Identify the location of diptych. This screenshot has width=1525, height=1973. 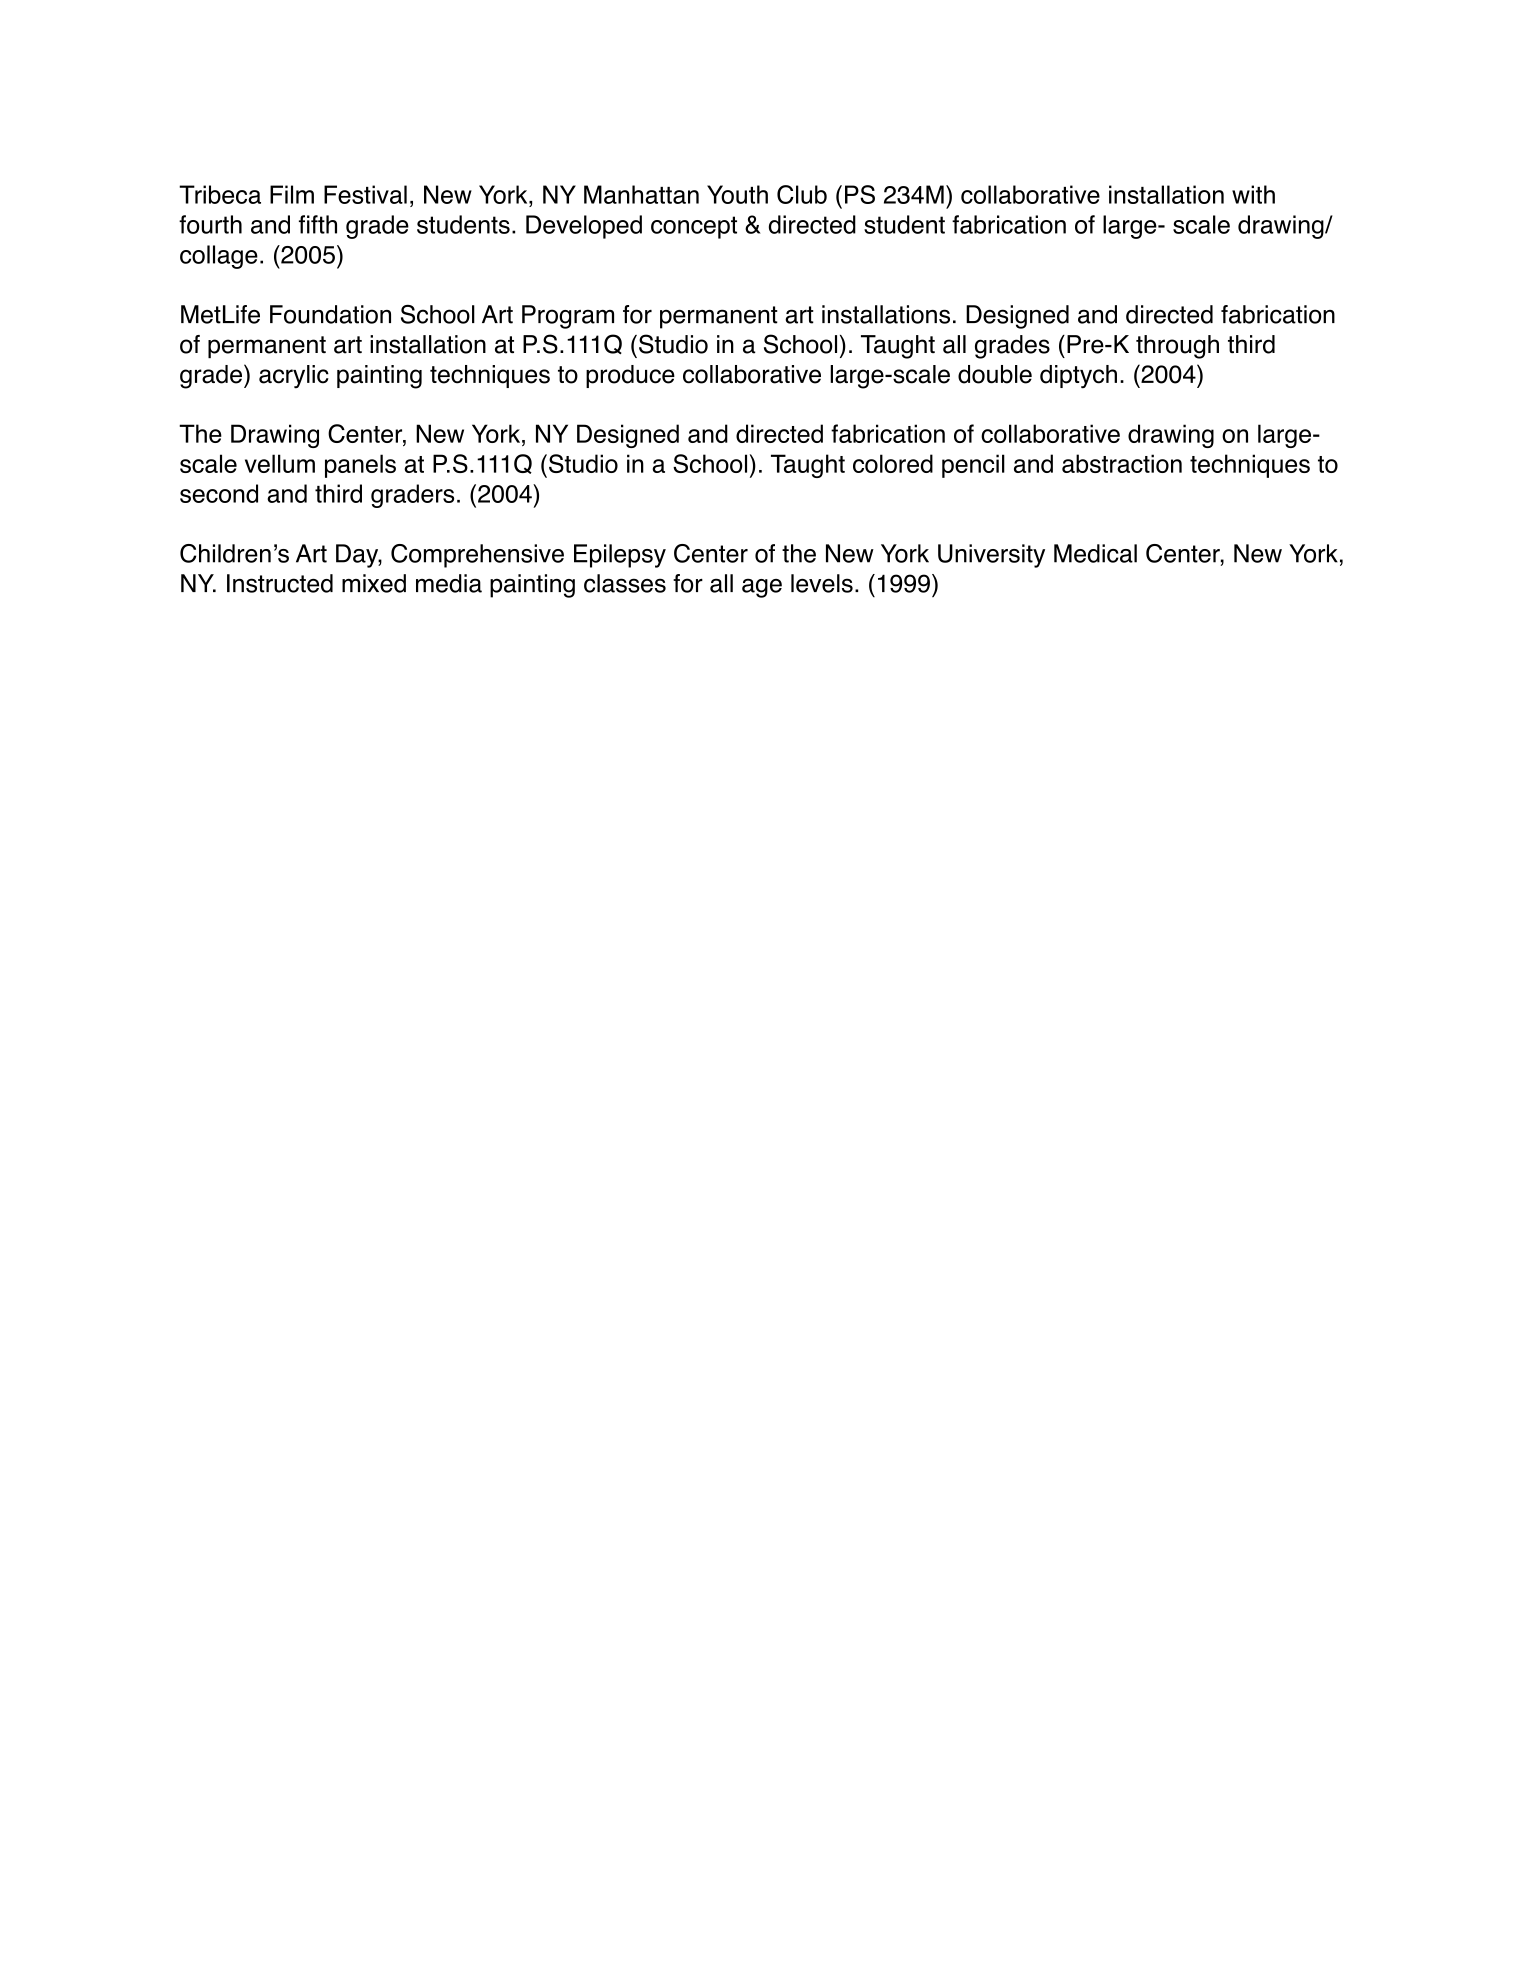
(1078, 377).
